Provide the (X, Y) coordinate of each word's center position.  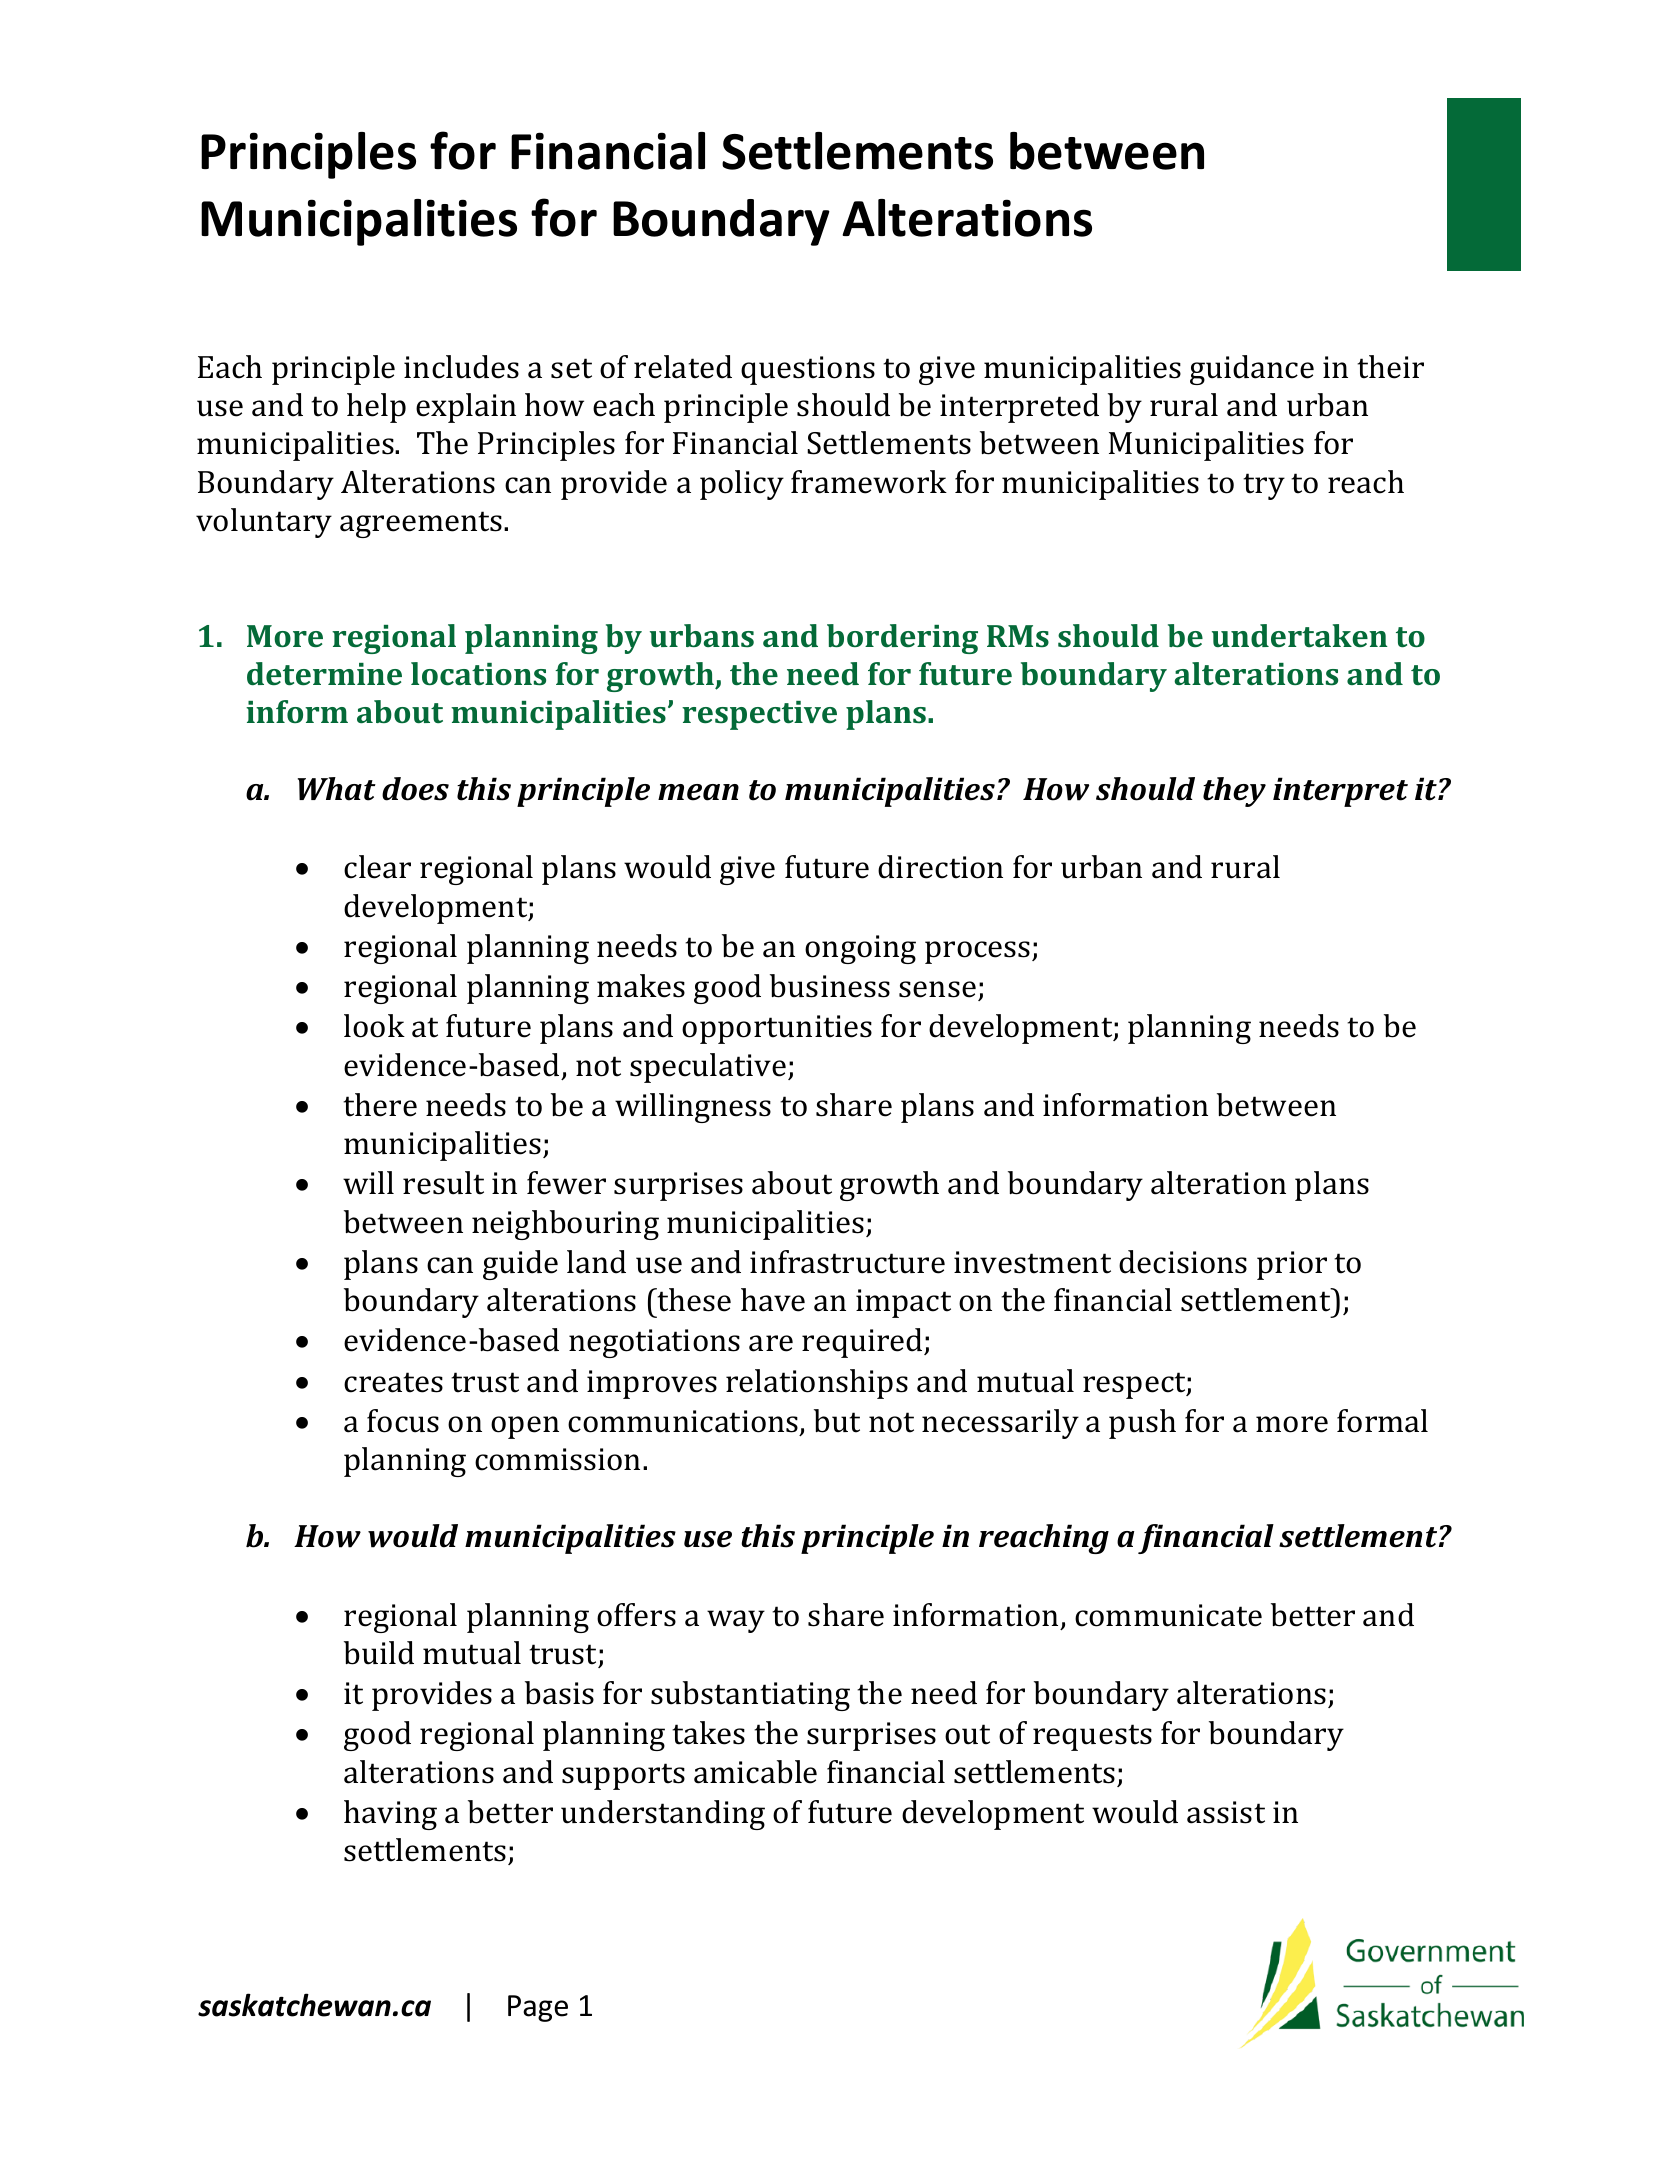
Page (538, 2008)
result (443, 1183)
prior (1292, 1265)
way (736, 1621)
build (379, 1653)
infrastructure (847, 1262)
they (1234, 792)
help (376, 408)
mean (698, 792)
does (415, 789)
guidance (1252, 370)
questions (808, 370)
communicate (1168, 1615)
